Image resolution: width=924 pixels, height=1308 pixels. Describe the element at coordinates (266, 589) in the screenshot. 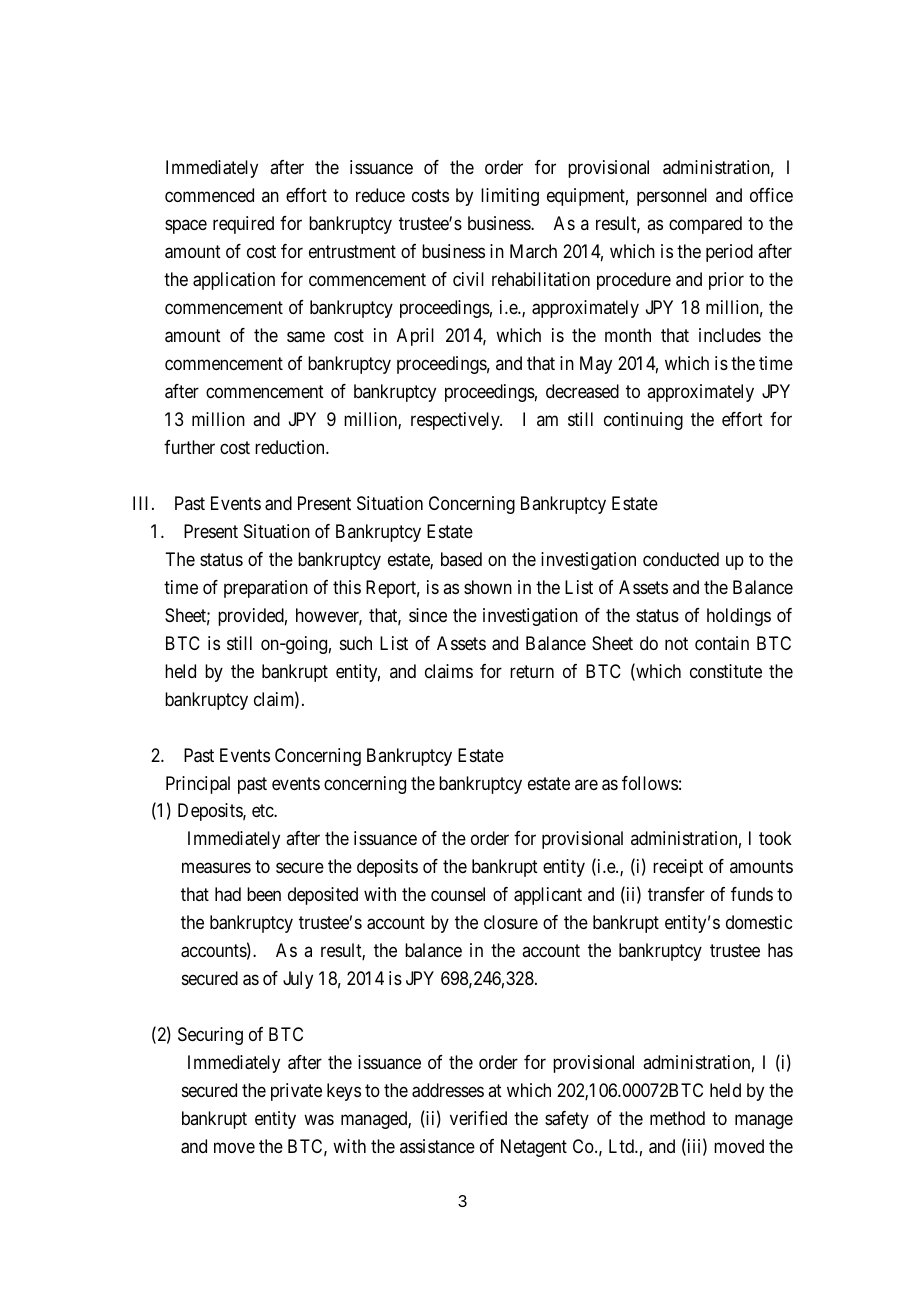

I see `preparation` at that location.
